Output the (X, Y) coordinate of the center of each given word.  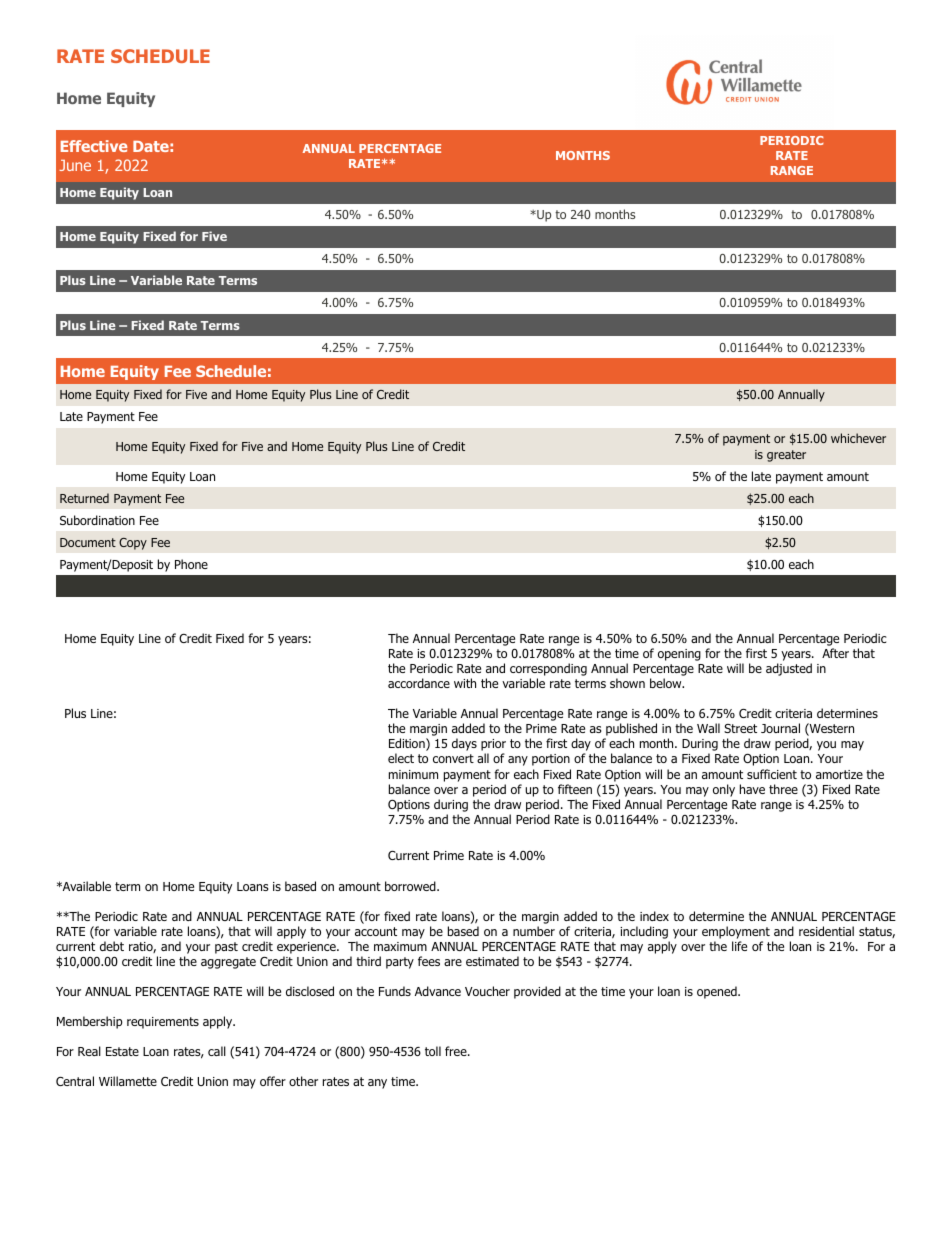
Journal (780, 728)
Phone (191, 564)
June (75, 165)
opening (679, 655)
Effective (94, 146)
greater (786, 456)
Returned (84, 498)
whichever (858, 438)
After (835, 653)
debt (112, 946)
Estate (122, 1051)
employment (736, 932)
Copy (133, 544)
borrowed (411, 886)
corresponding (548, 671)
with (465, 683)
